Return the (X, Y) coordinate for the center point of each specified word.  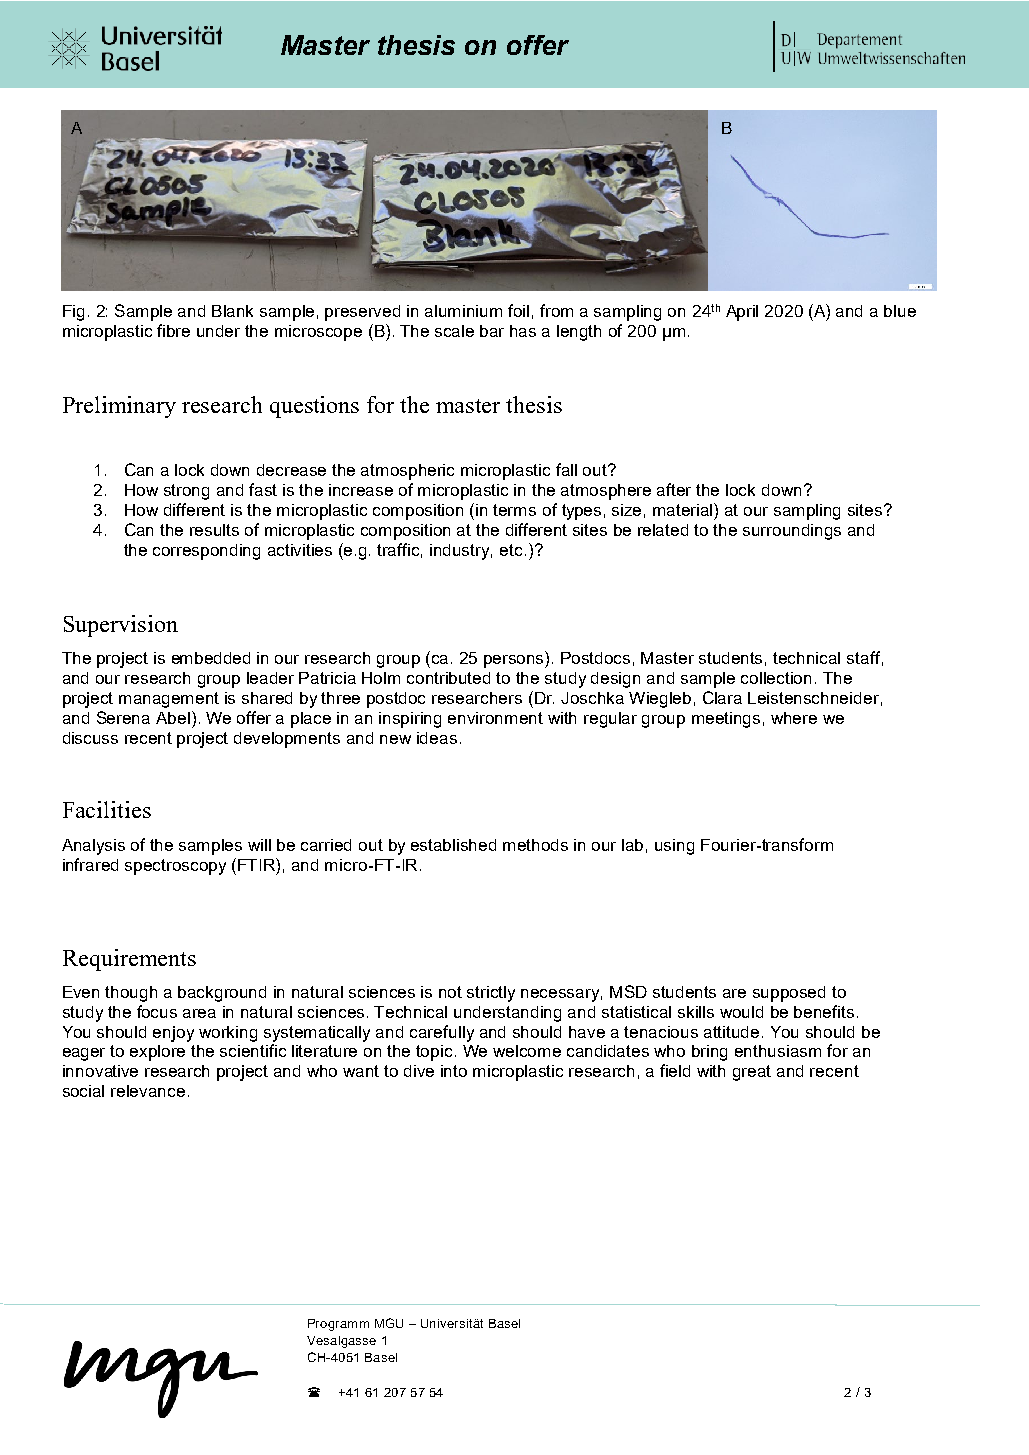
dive (419, 1071)
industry (461, 552)
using (674, 847)
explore (157, 1053)
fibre (173, 330)
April (742, 313)
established (453, 845)
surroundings (792, 532)
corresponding (206, 552)
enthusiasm (778, 1051)
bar (492, 331)
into (454, 1071)
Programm (338, 1325)
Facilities (107, 809)
